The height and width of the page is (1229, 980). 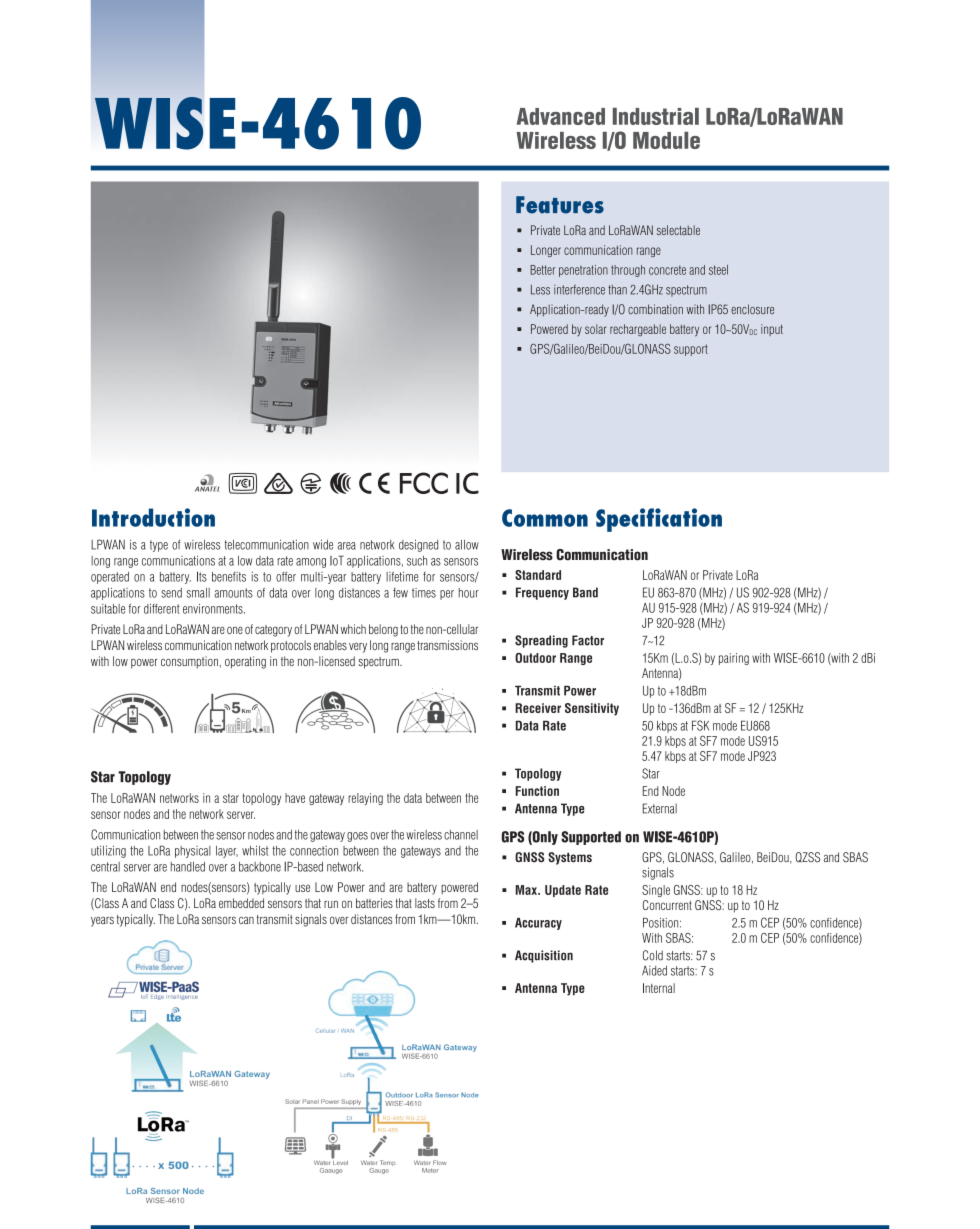 What do you see at coordinates (666, 140) in the page?
I see `Module` at bounding box center [666, 140].
